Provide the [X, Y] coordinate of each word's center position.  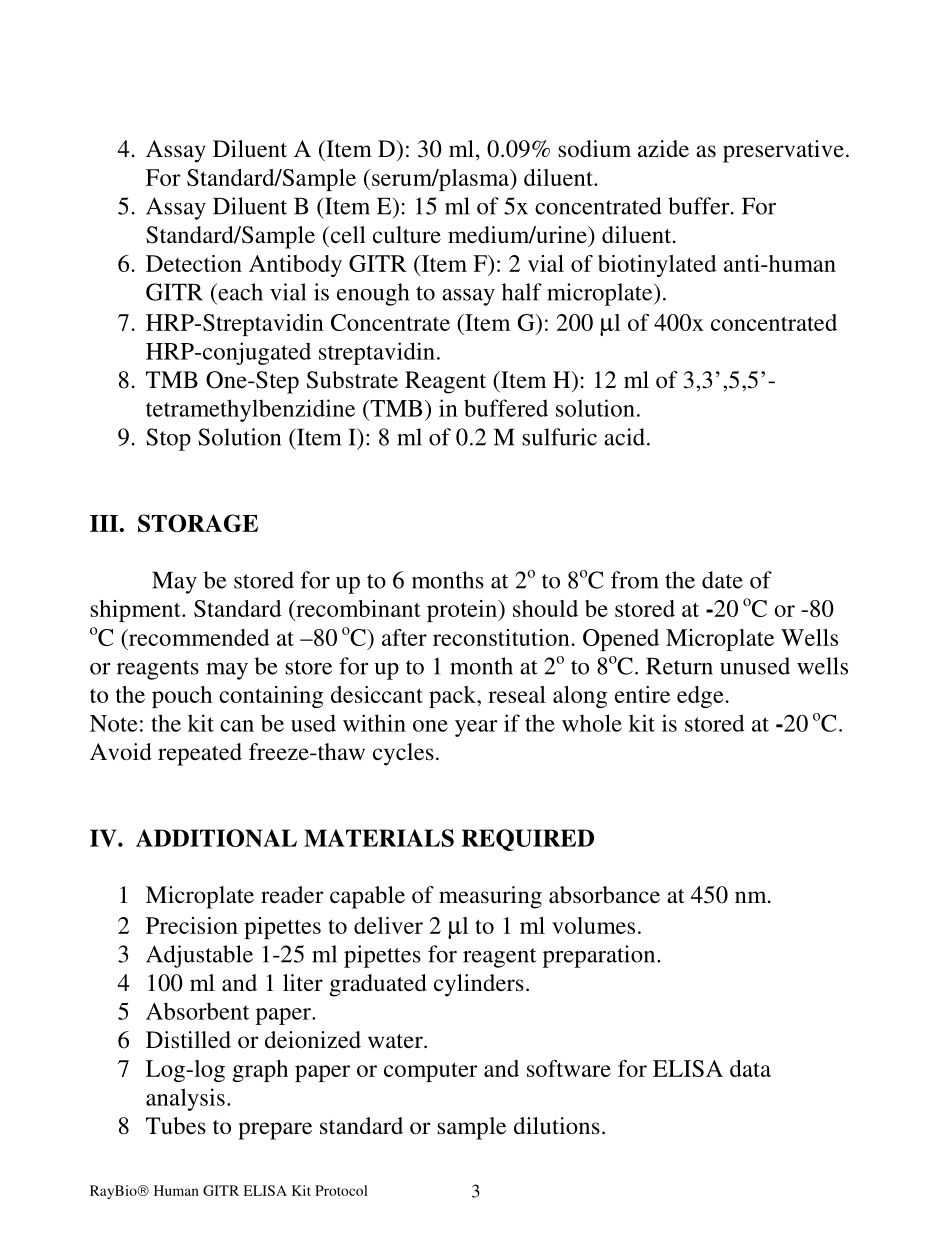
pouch [182, 697]
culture [407, 235]
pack [453, 697]
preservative [783, 151]
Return [679, 666]
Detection [194, 263]
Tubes [176, 1126]
